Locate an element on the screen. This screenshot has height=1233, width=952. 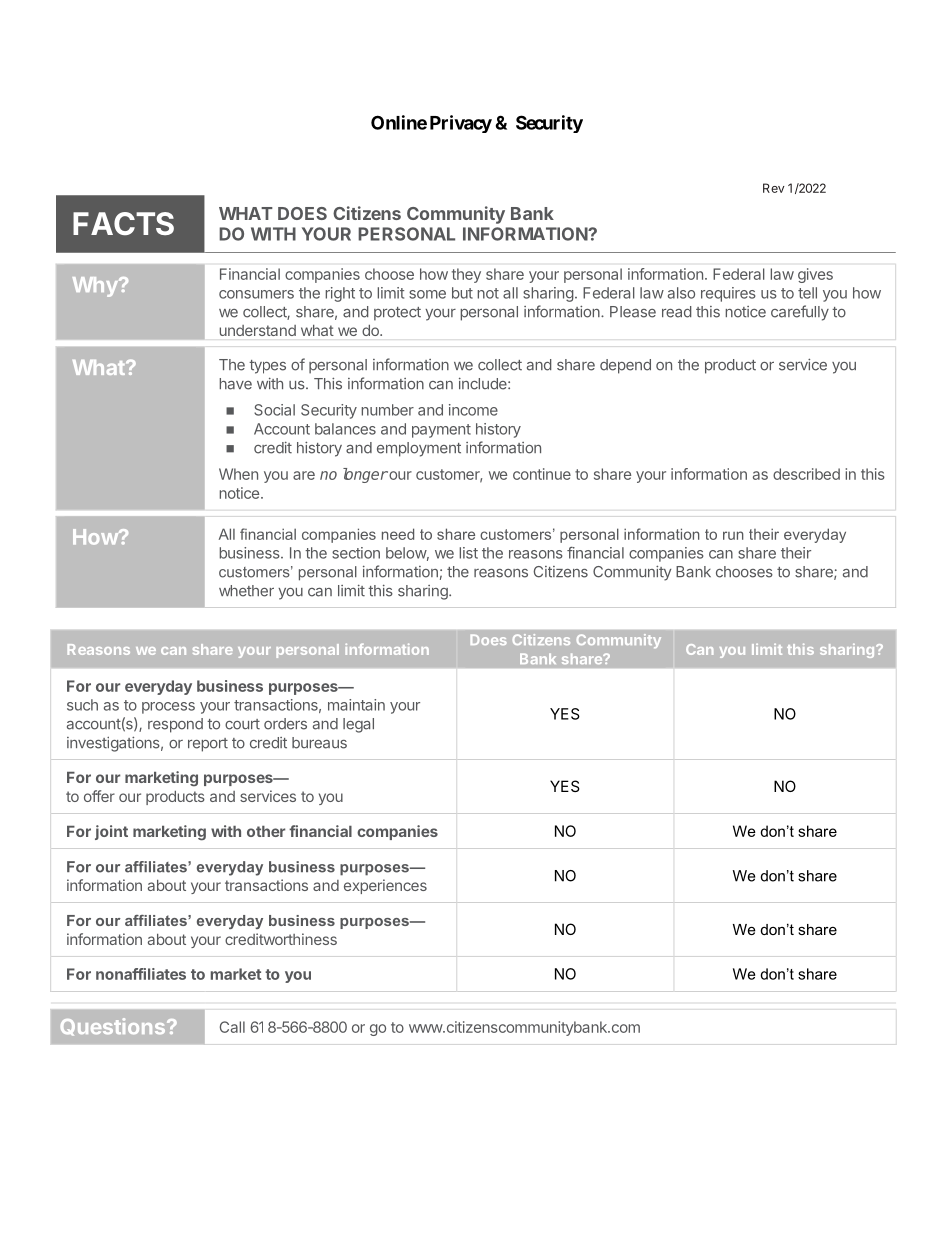
FACTS is located at coordinates (123, 223).
